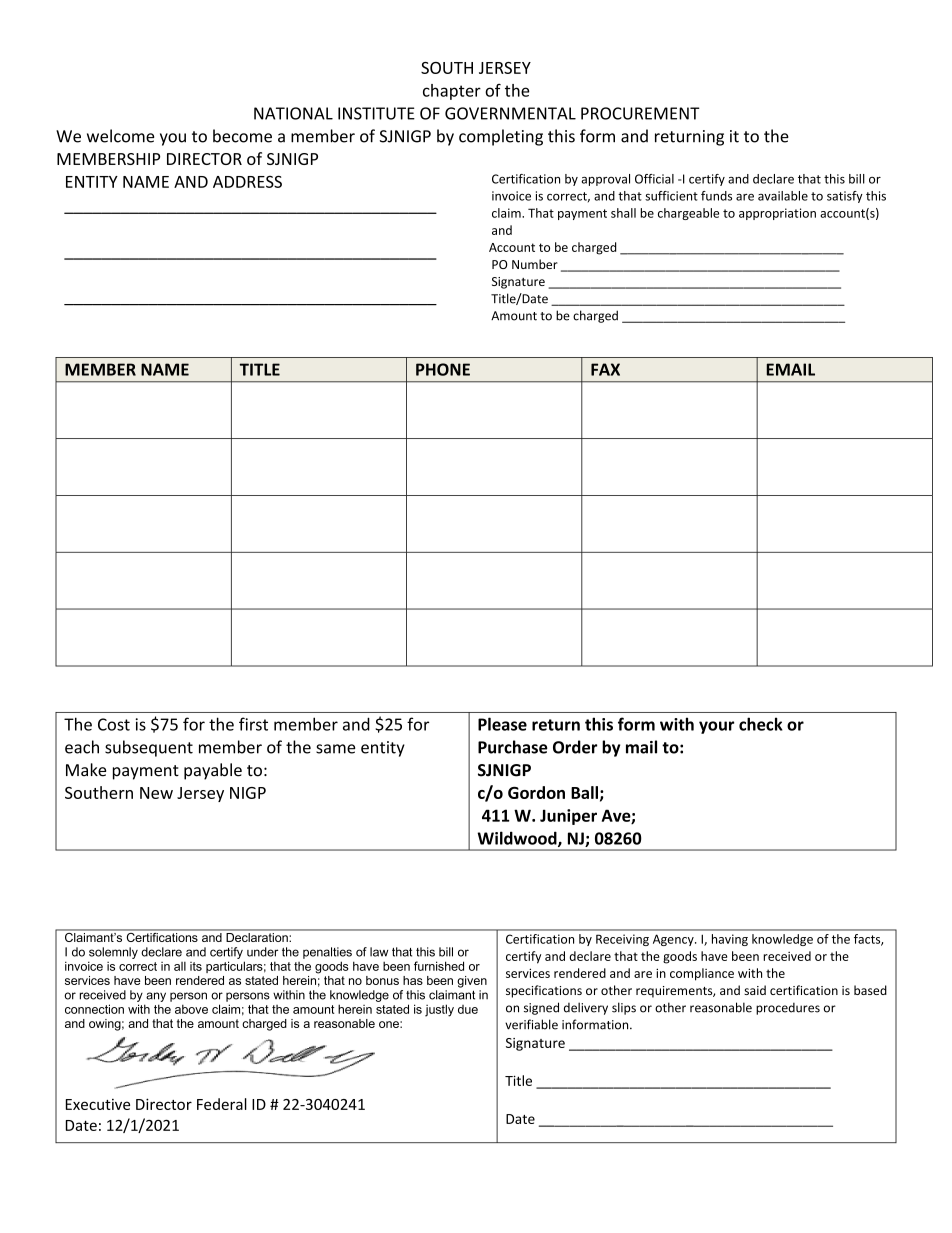 Image resolution: width=952 pixels, height=1233 pixels. I want to click on PHONE, so click(443, 369).
